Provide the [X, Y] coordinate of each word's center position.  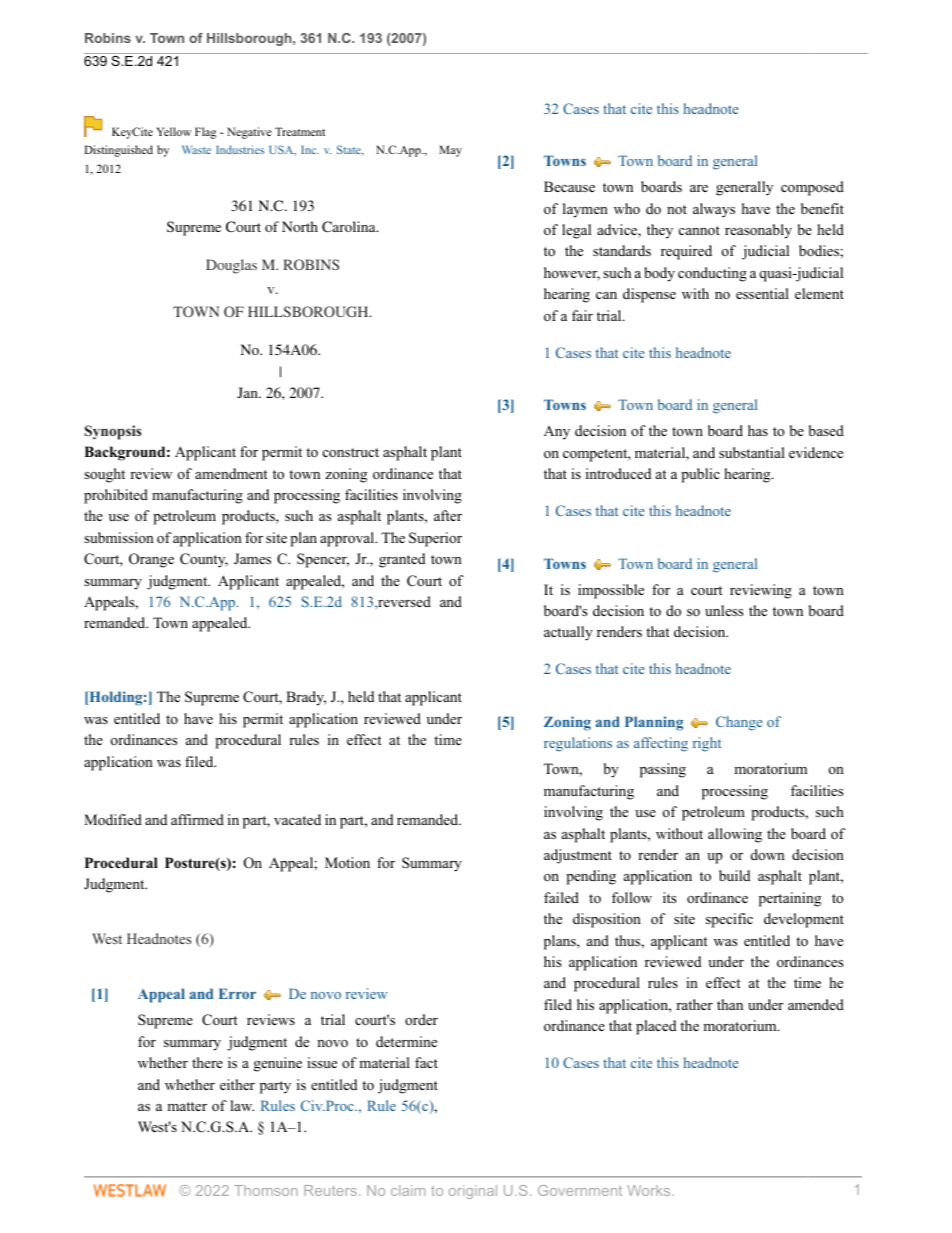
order [421, 1019]
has [758, 430]
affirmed [197, 819]
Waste [196, 150]
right [707, 744]
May [450, 151]
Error [237, 993]
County [204, 560]
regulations [578, 744]
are [699, 188]
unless [724, 610]
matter [187, 1106]
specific [729, 920]
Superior [435, 539]
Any [557, 433]
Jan [248, 392]
